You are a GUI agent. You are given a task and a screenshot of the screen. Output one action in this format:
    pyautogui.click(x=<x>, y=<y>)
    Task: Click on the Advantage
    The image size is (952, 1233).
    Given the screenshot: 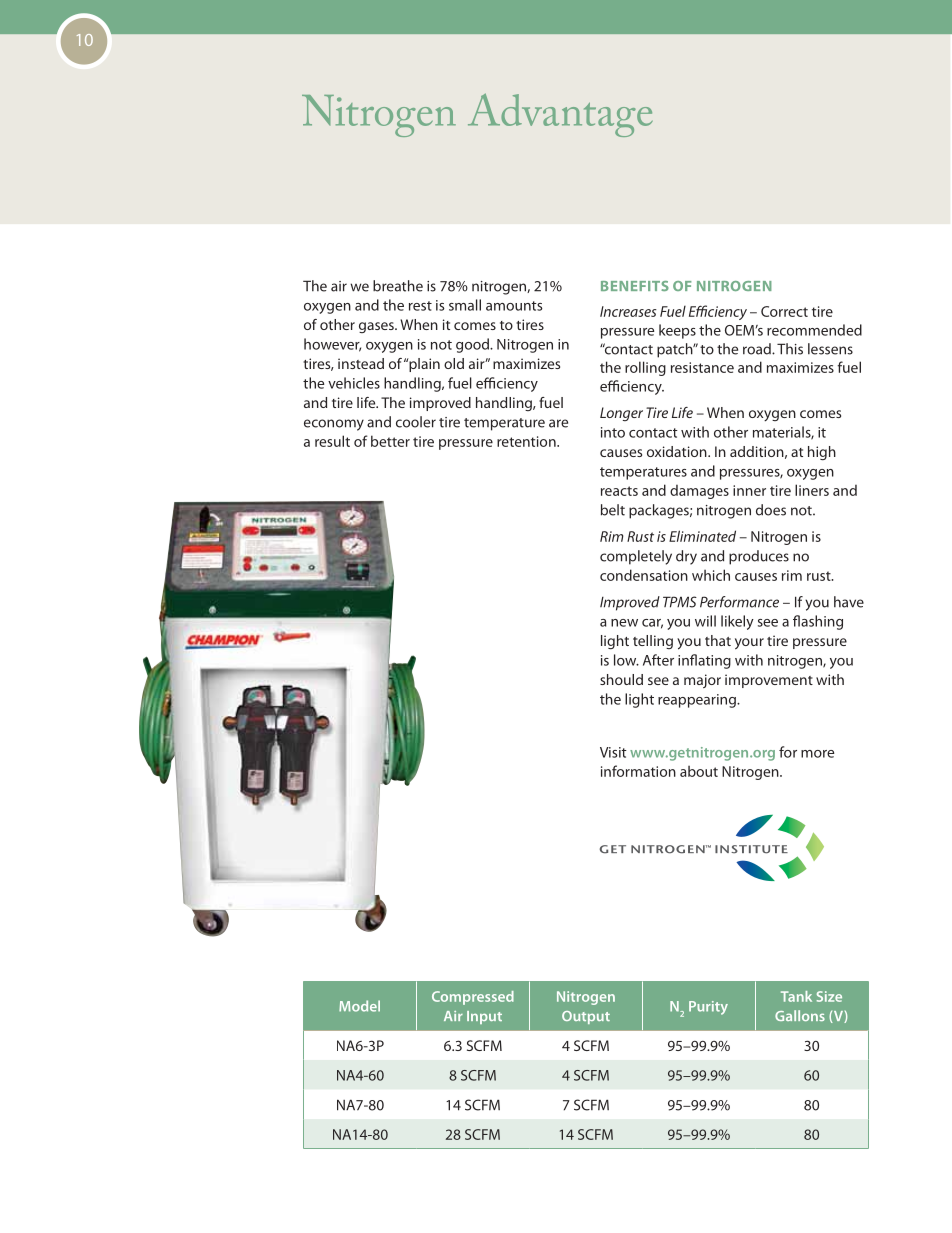 What is the action you would take?
    pyautogui.click(x=560, y=115)
